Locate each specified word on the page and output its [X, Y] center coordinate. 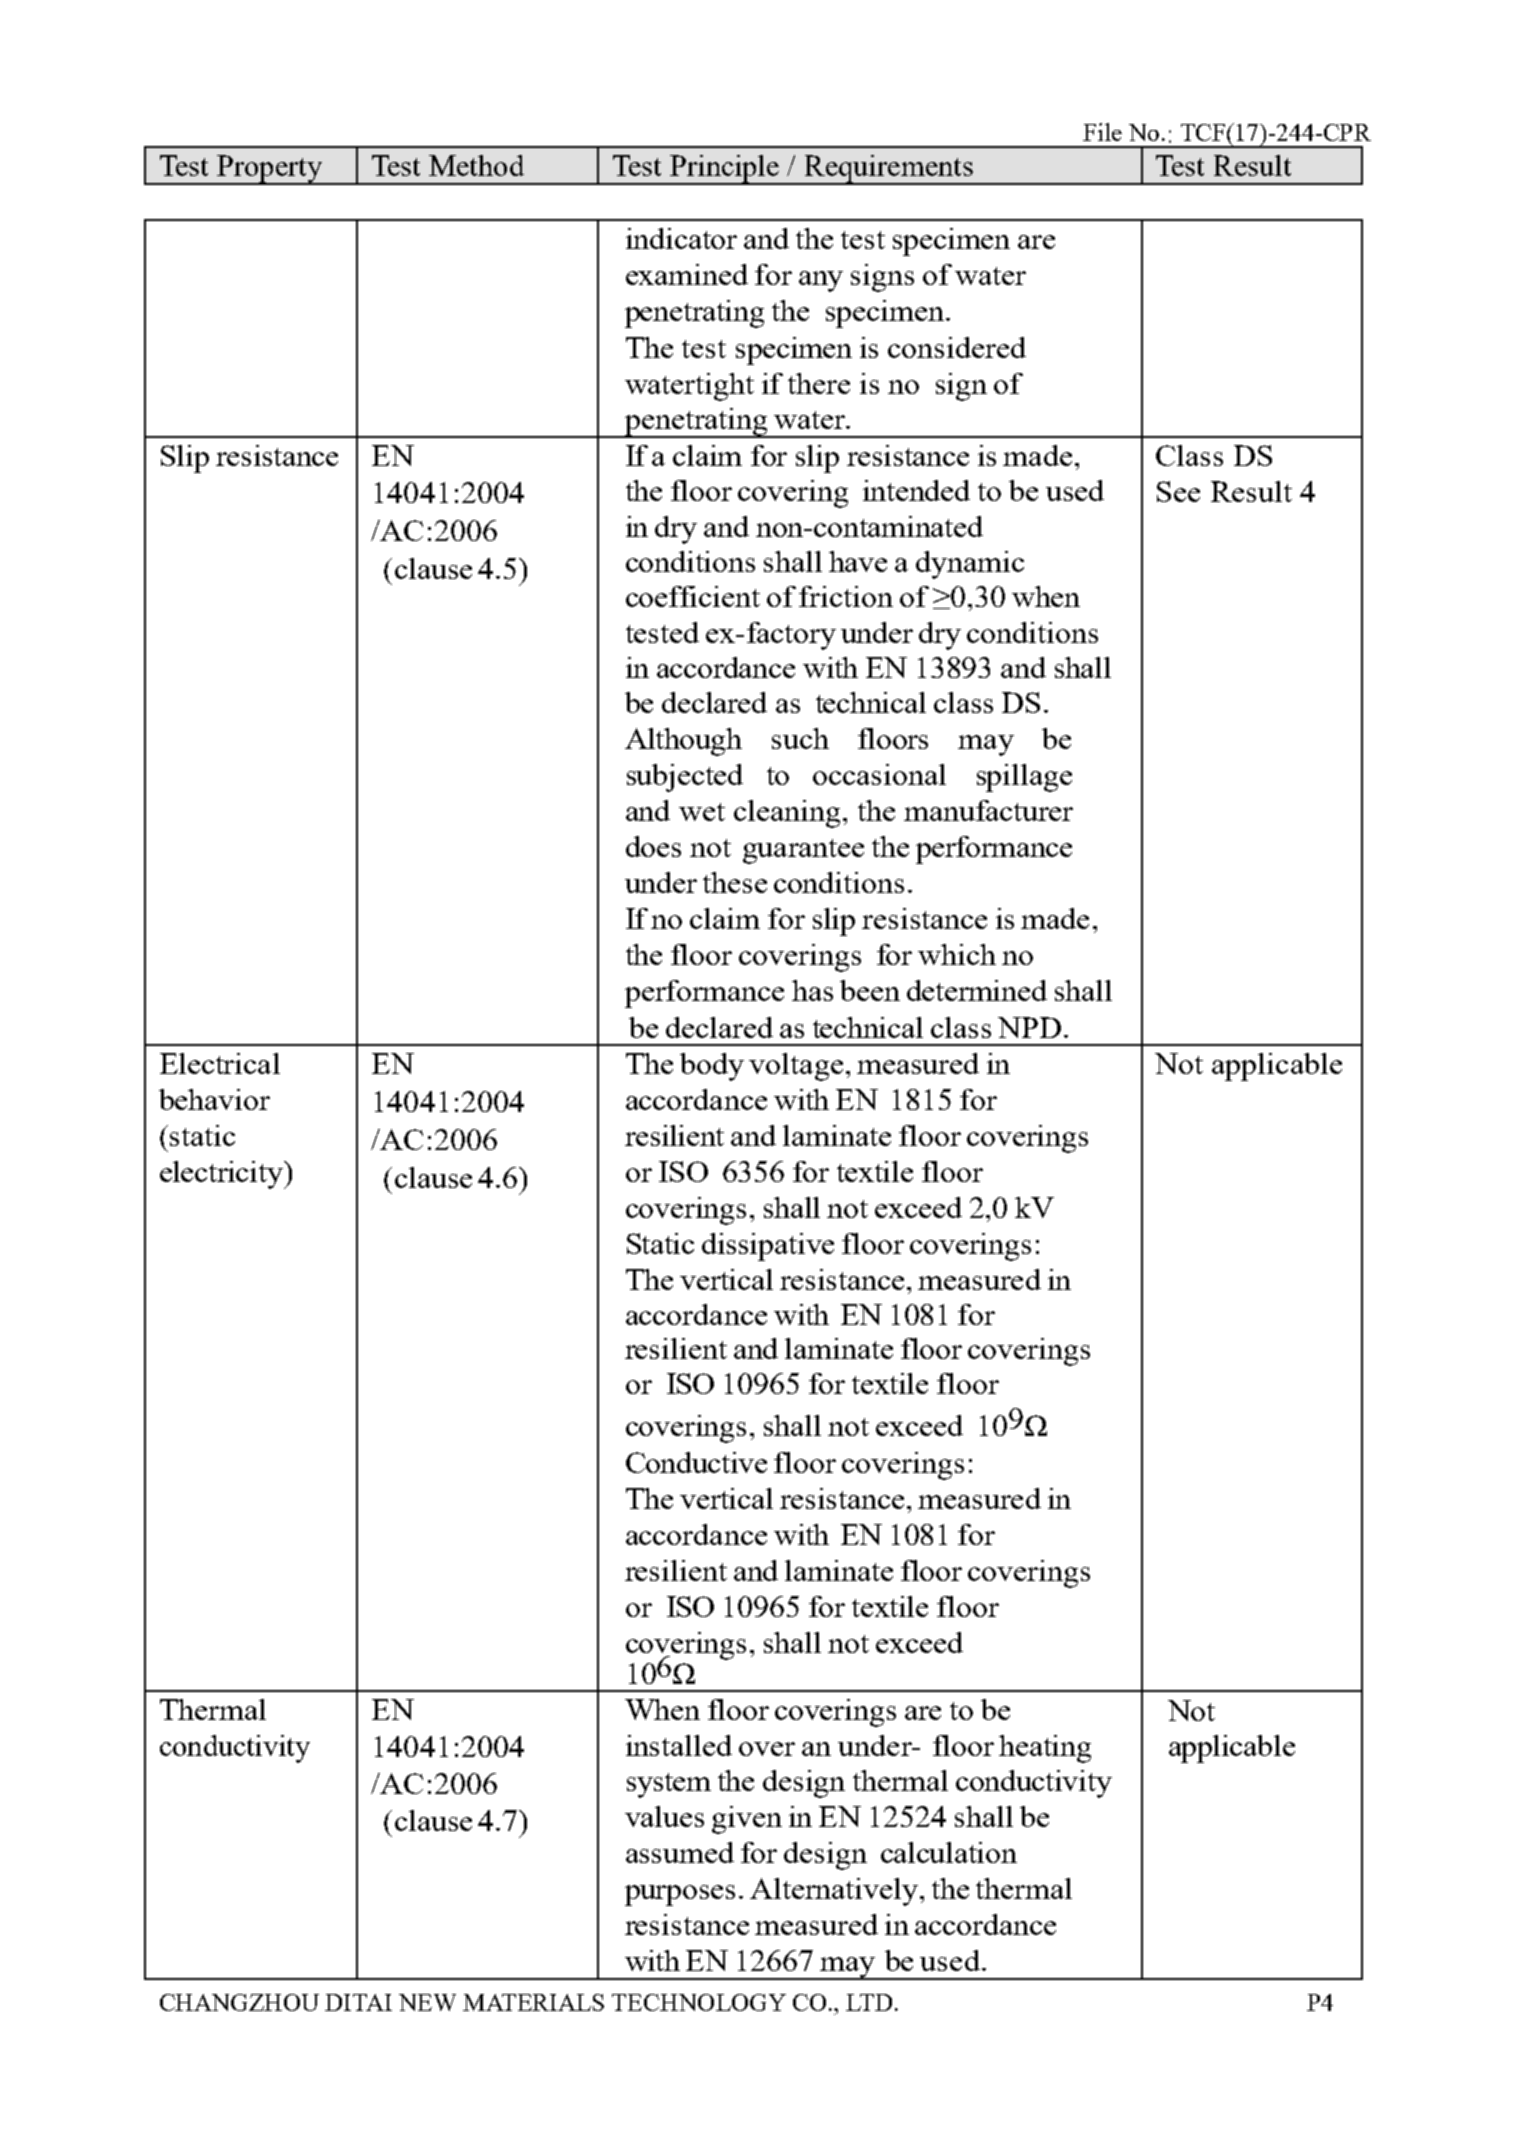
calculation [949, 1852]
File [1102, 132]
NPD [1029, 1027]
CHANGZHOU [239, 2002]
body [712, 1067]
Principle [725, 170]
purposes [680, 1895]
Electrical [220, 1063]
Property [270, 170]
